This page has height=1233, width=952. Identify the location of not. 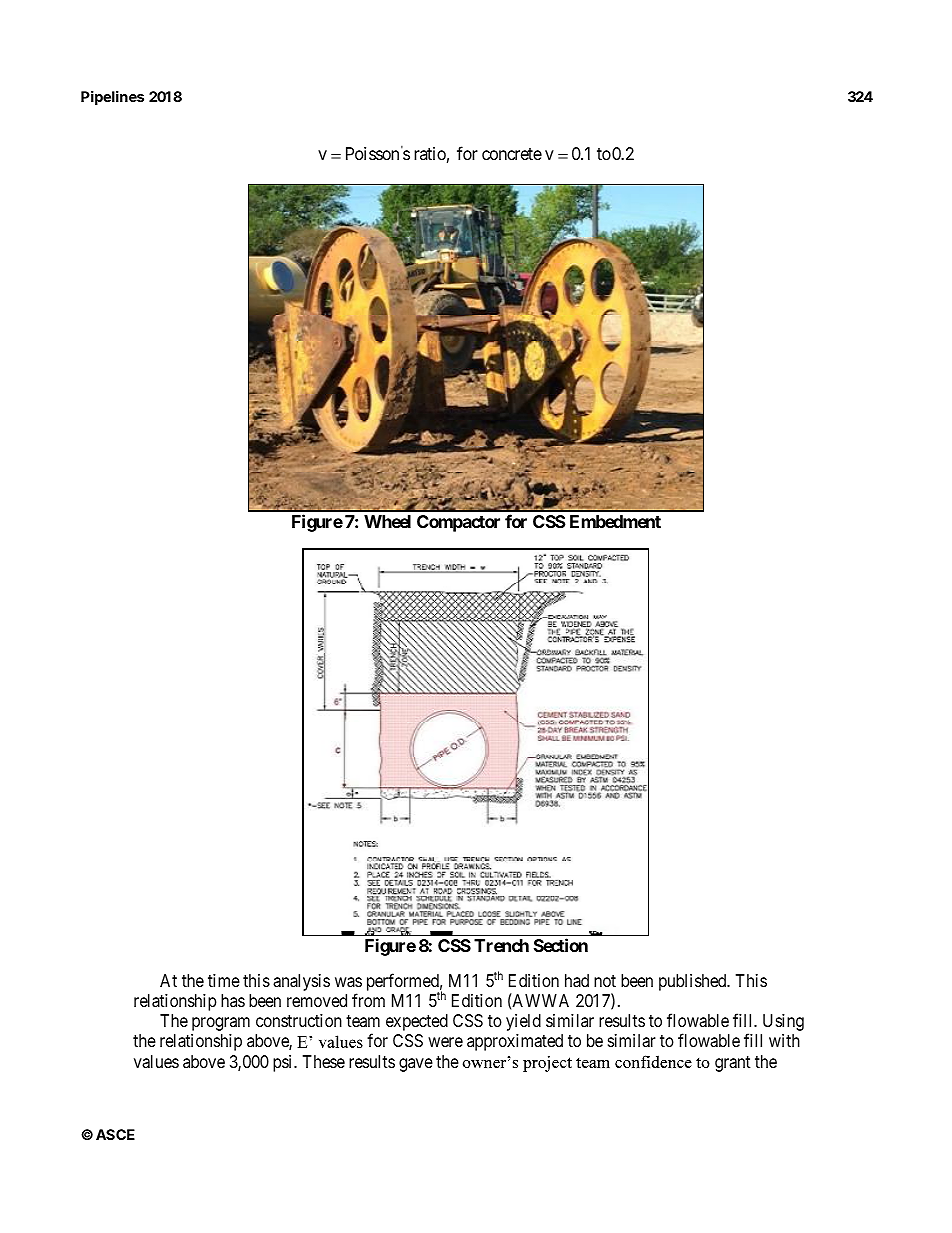
(605, 981).
